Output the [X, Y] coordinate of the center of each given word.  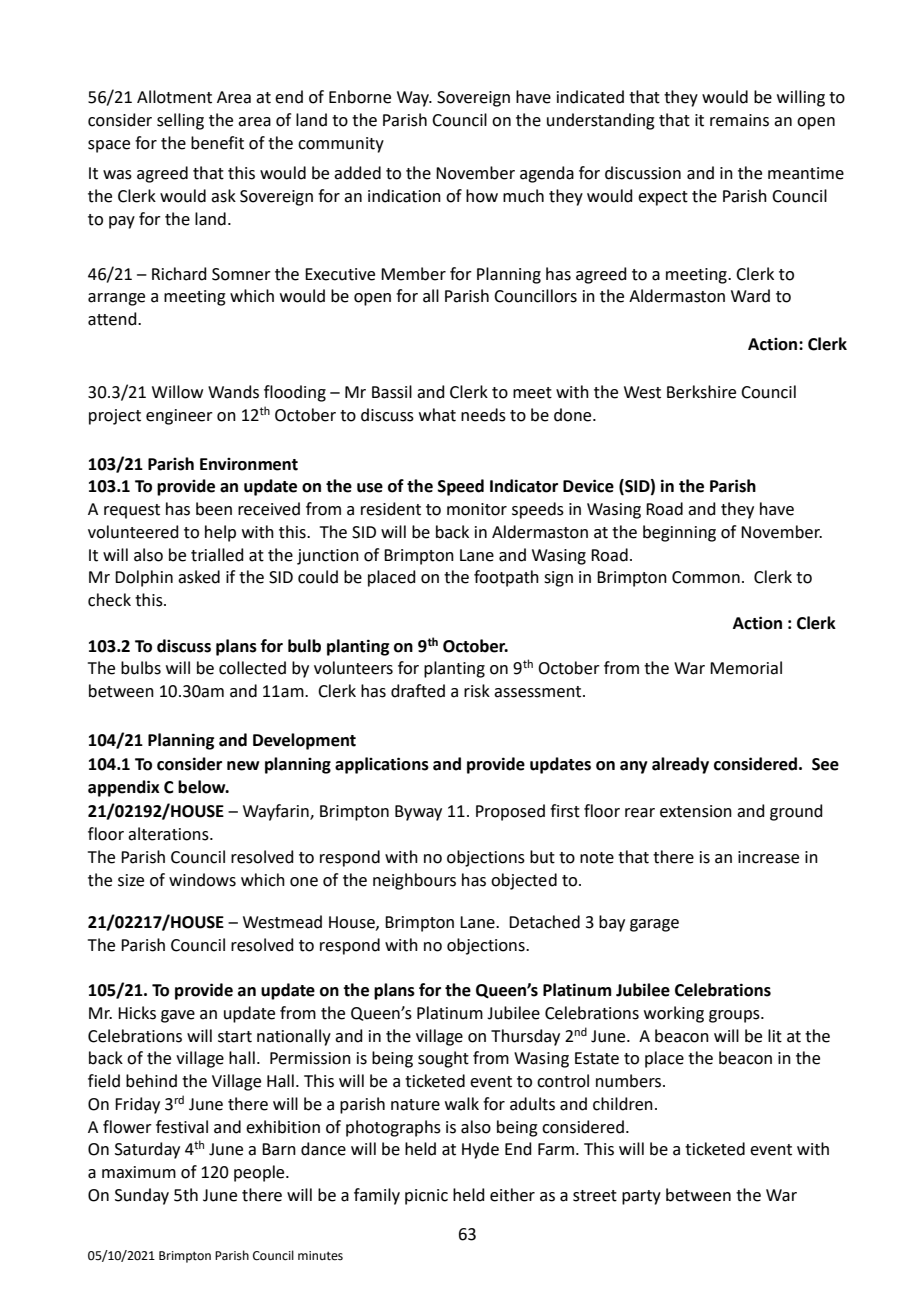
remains [739, 120]
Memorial [746, 668]
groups [735, 1016]
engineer [179, 417]
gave [178, 1016]
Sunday [142, 1196]
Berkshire [701, 392]
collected [252, 668]
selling [180, 121]
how [482, 196]
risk [477, 691]
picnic [426, 1197]
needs [483, 415]
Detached [544, 922]
